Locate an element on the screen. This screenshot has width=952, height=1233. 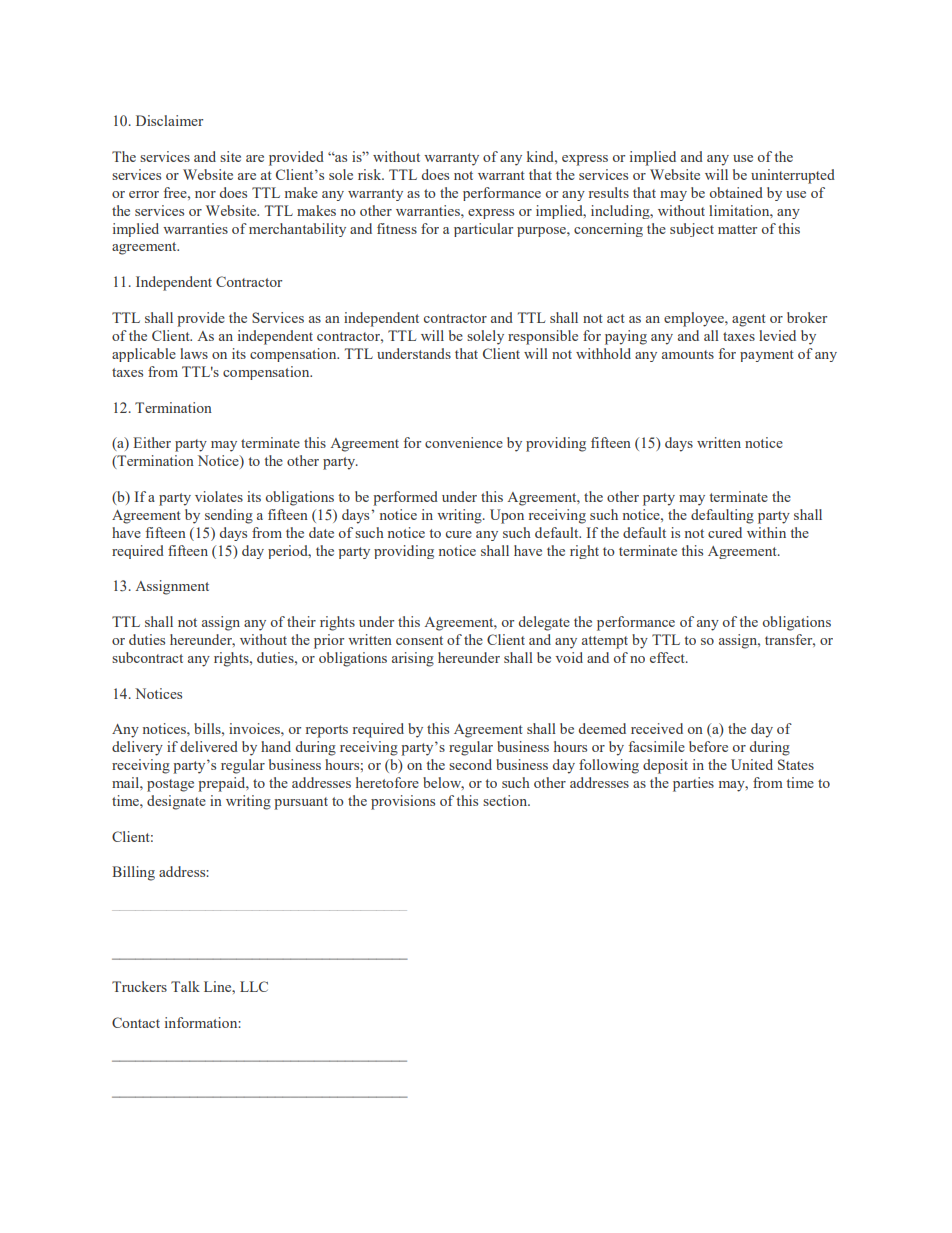
Talk is located at coordinates (185, 986).
